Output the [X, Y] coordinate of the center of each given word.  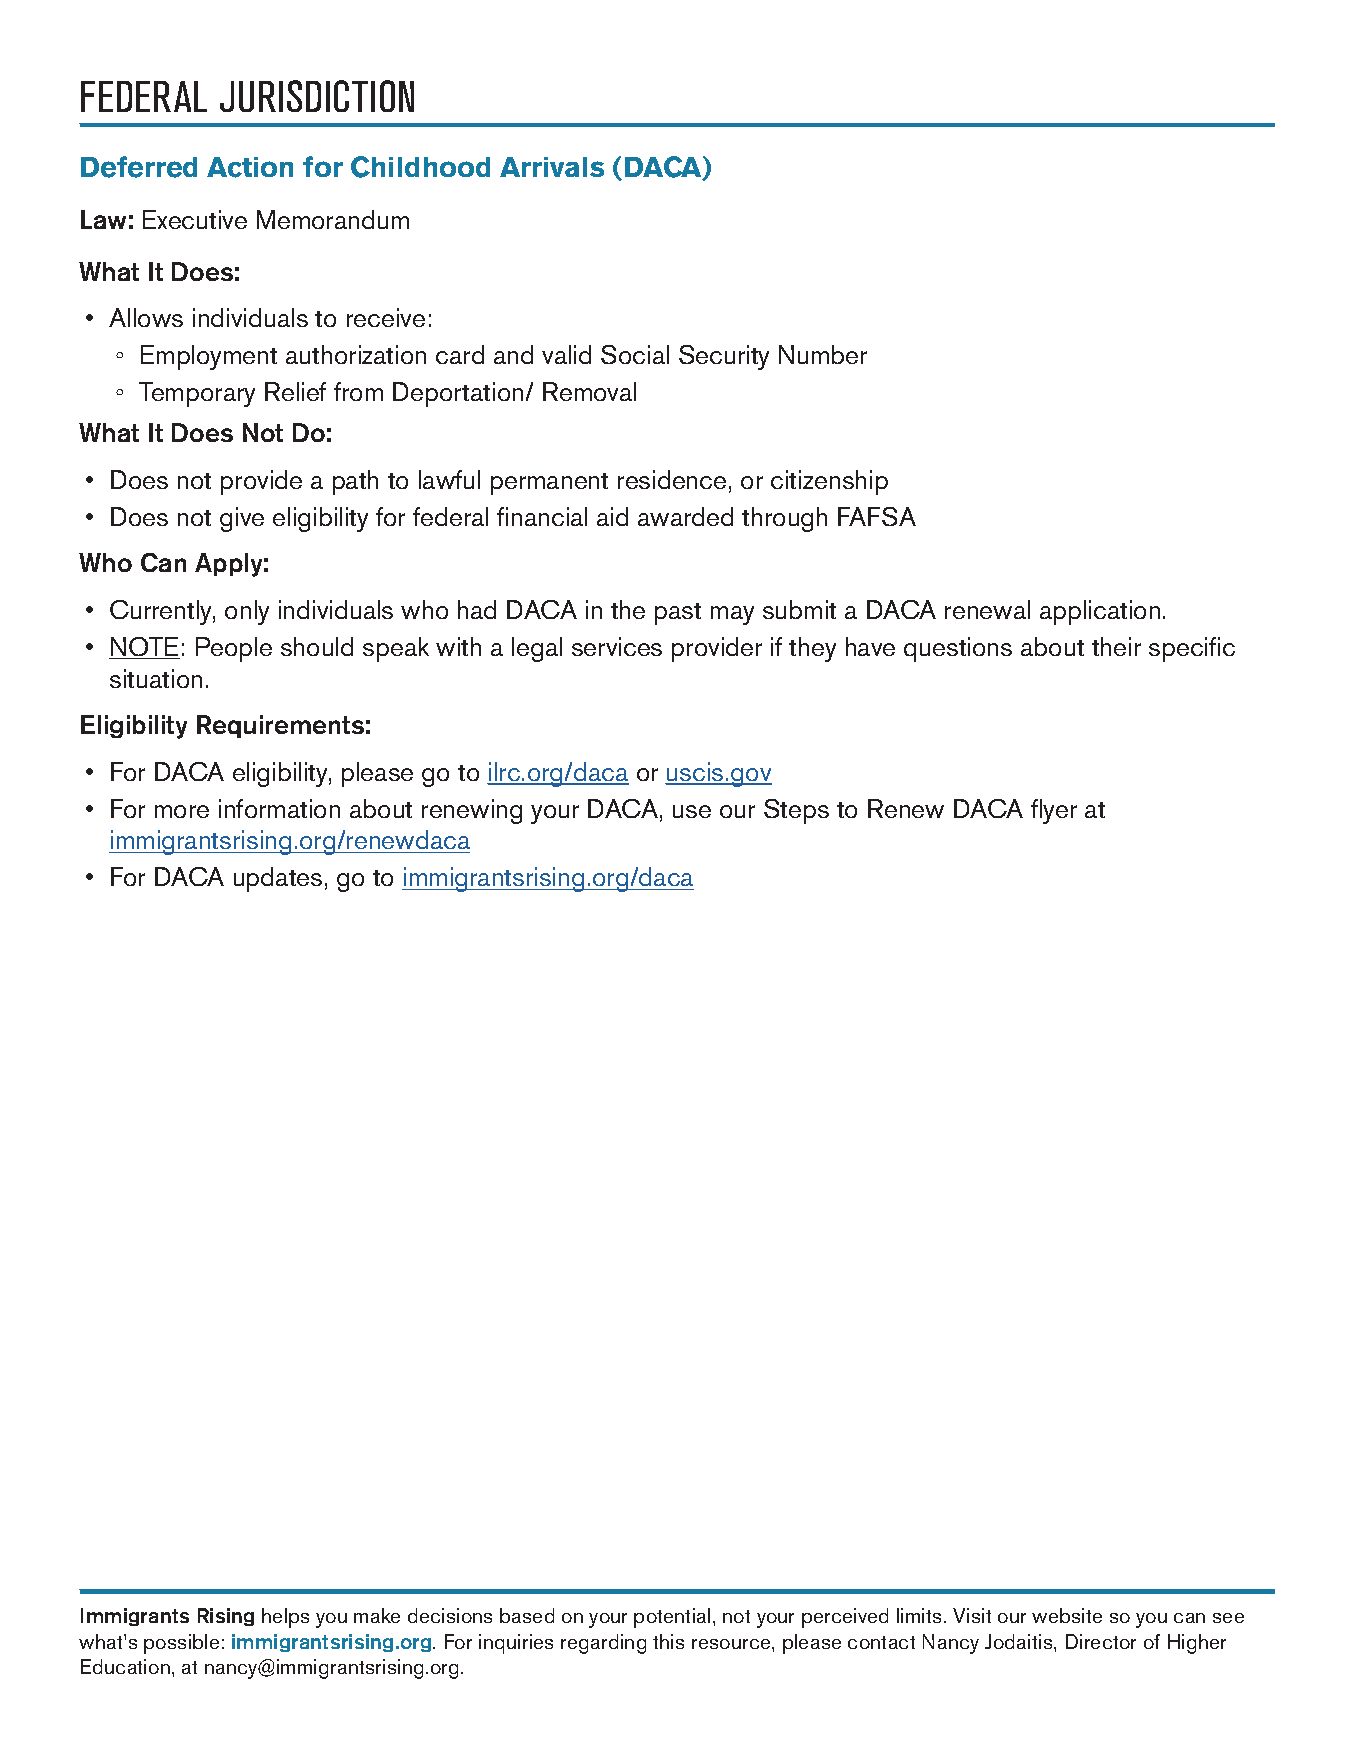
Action [250, 167]
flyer [1054, 811]
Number [823, 354]
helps [285, 1618]
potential [672, 1618]
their [1116, 646]
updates [278, 879]
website [1067, 1615]
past [678, 614]
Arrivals [552, 167]
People [234, 649]
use [692, 811]
